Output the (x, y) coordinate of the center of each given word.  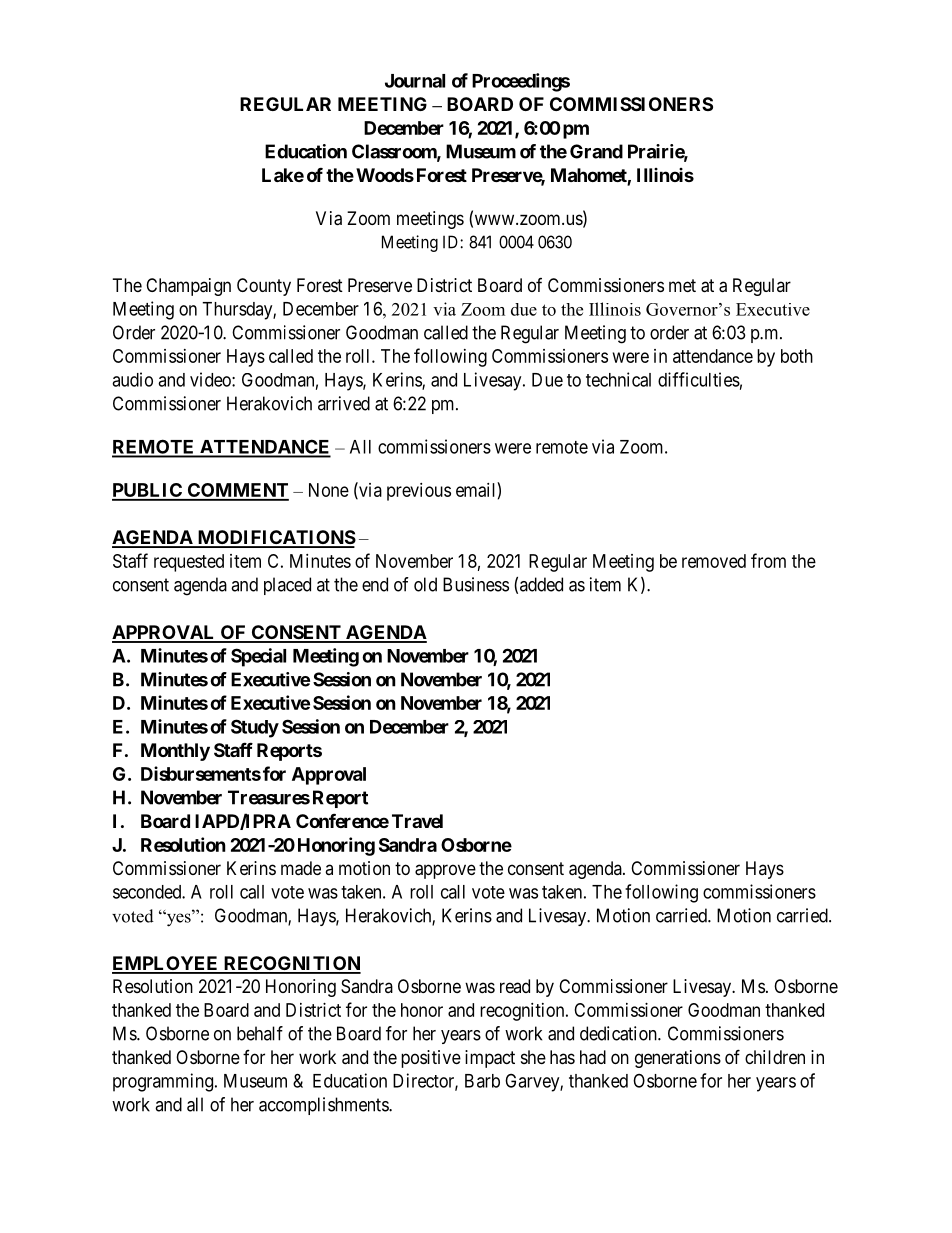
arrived (344, 403)
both (797, 356)
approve (445, 871)
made (301, 868)
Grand (596, 151)
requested (189, 563)
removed (714, 561)
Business (476, 584)
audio (132, 379)
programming (163, 1082)
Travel (417, 821)
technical (618, 379)
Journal (415, 81)
